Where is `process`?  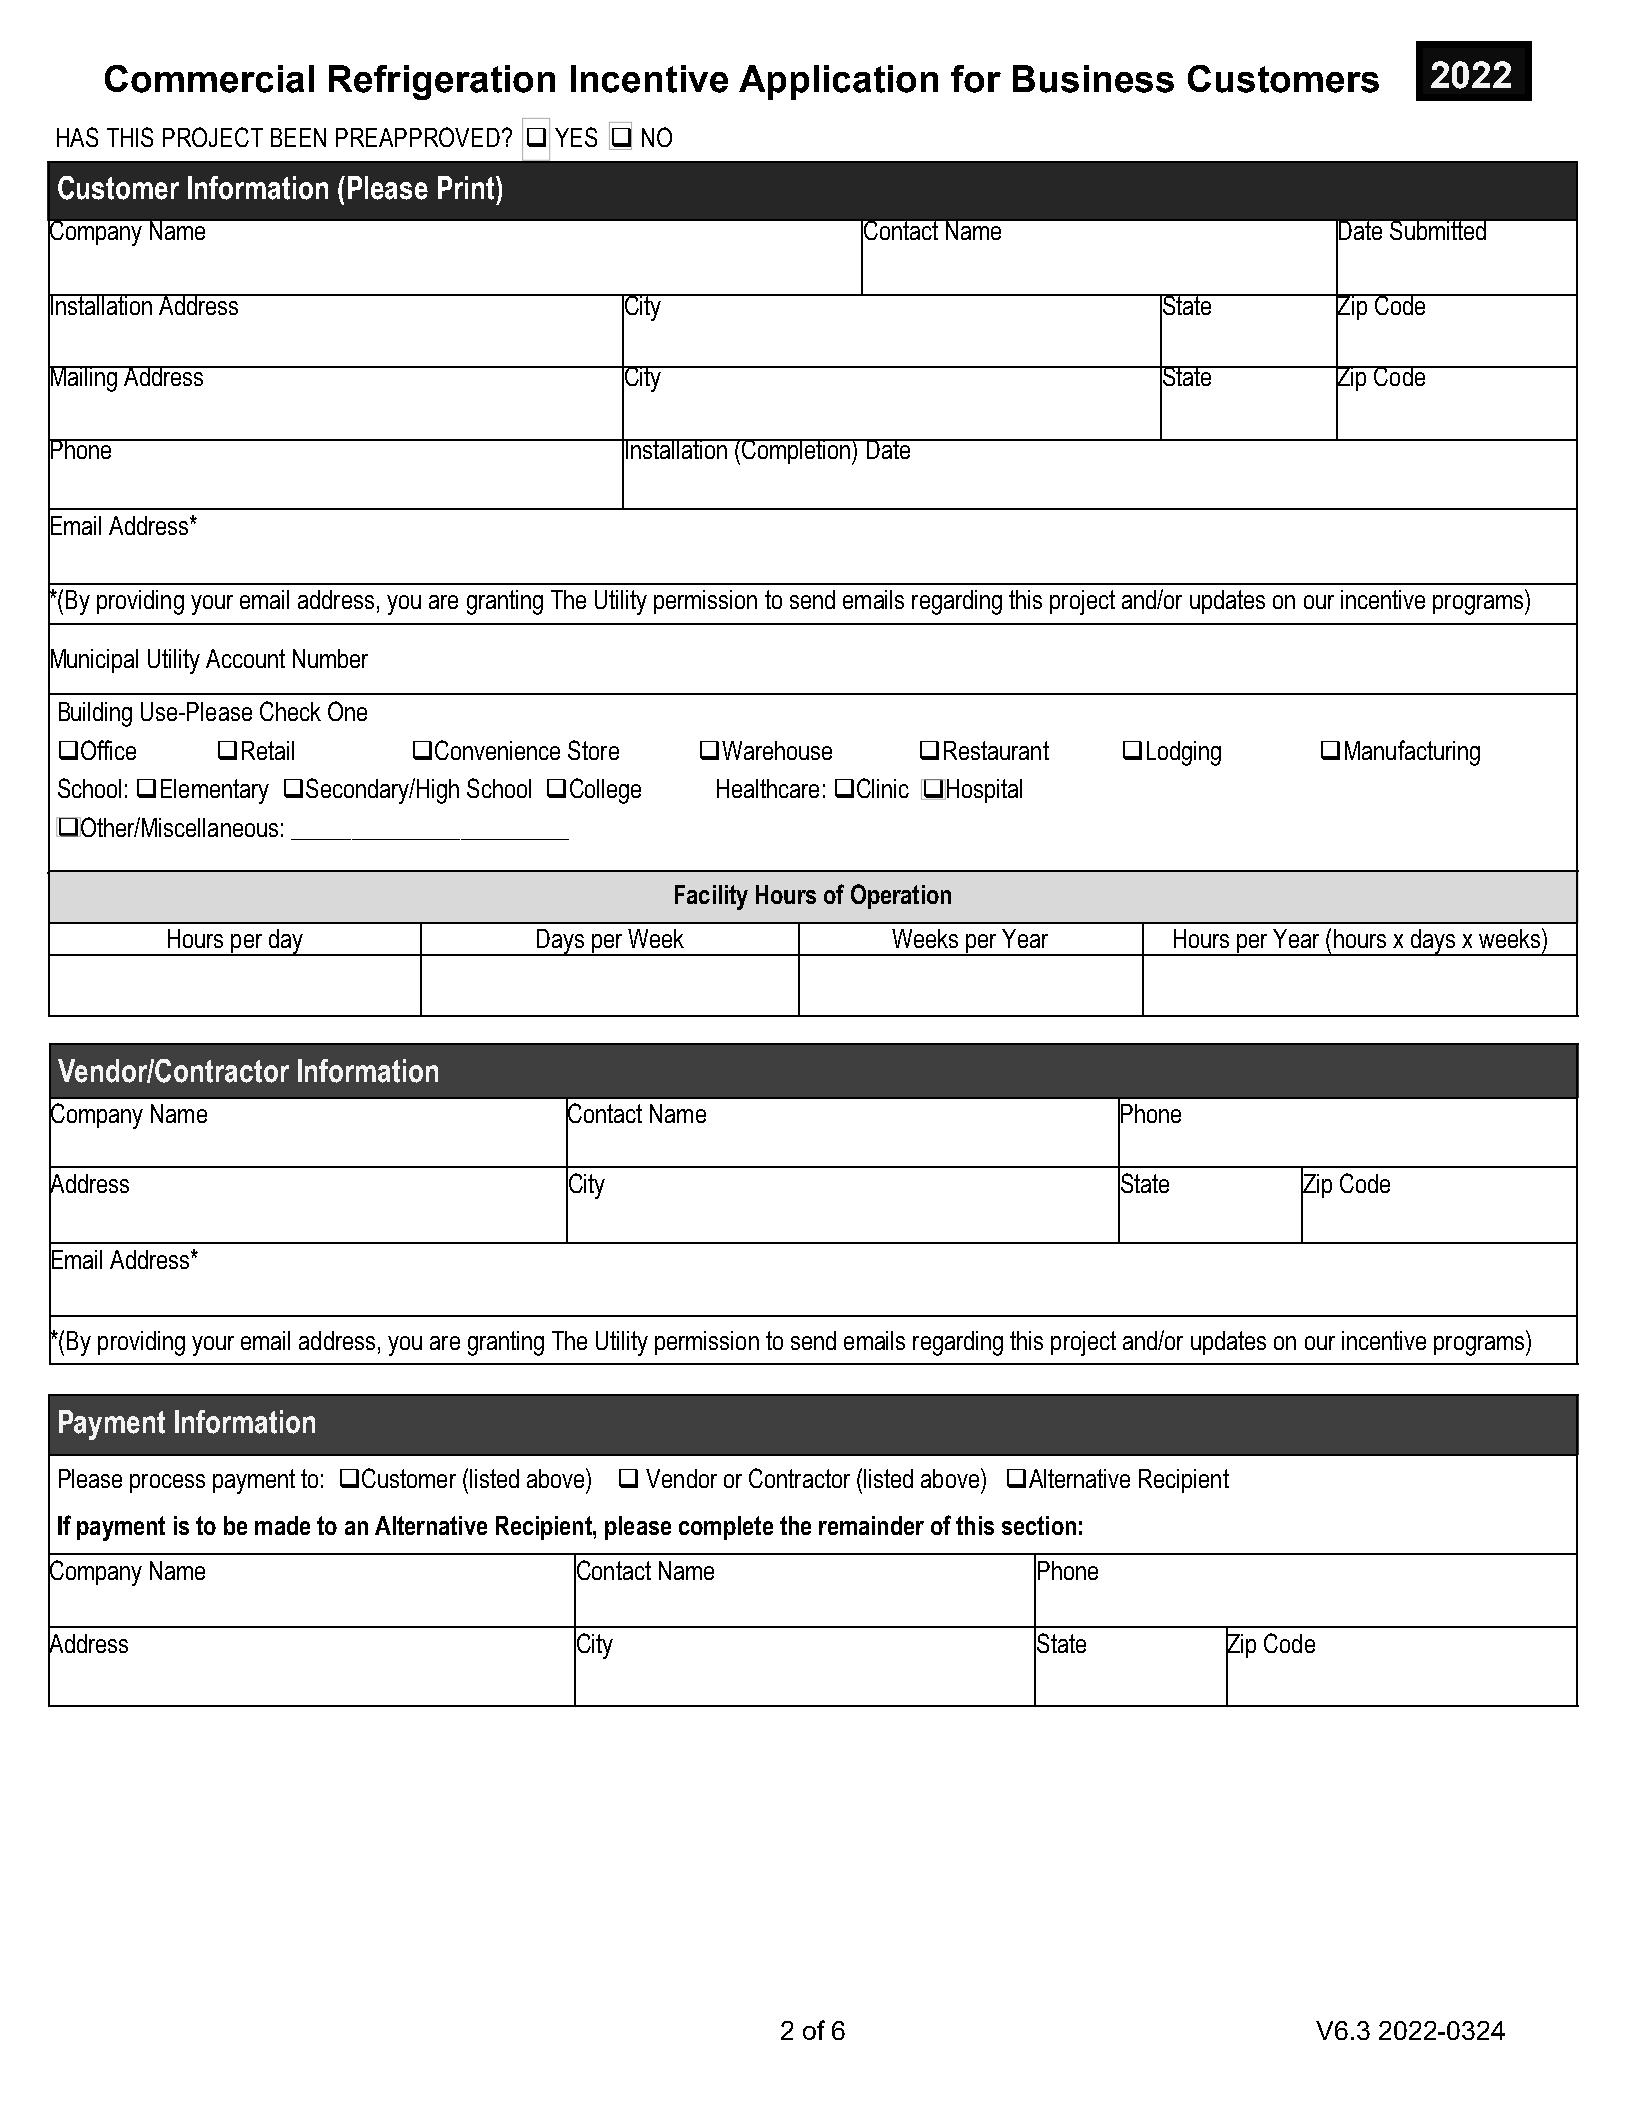 process is located at coordinates (167, 1483).
